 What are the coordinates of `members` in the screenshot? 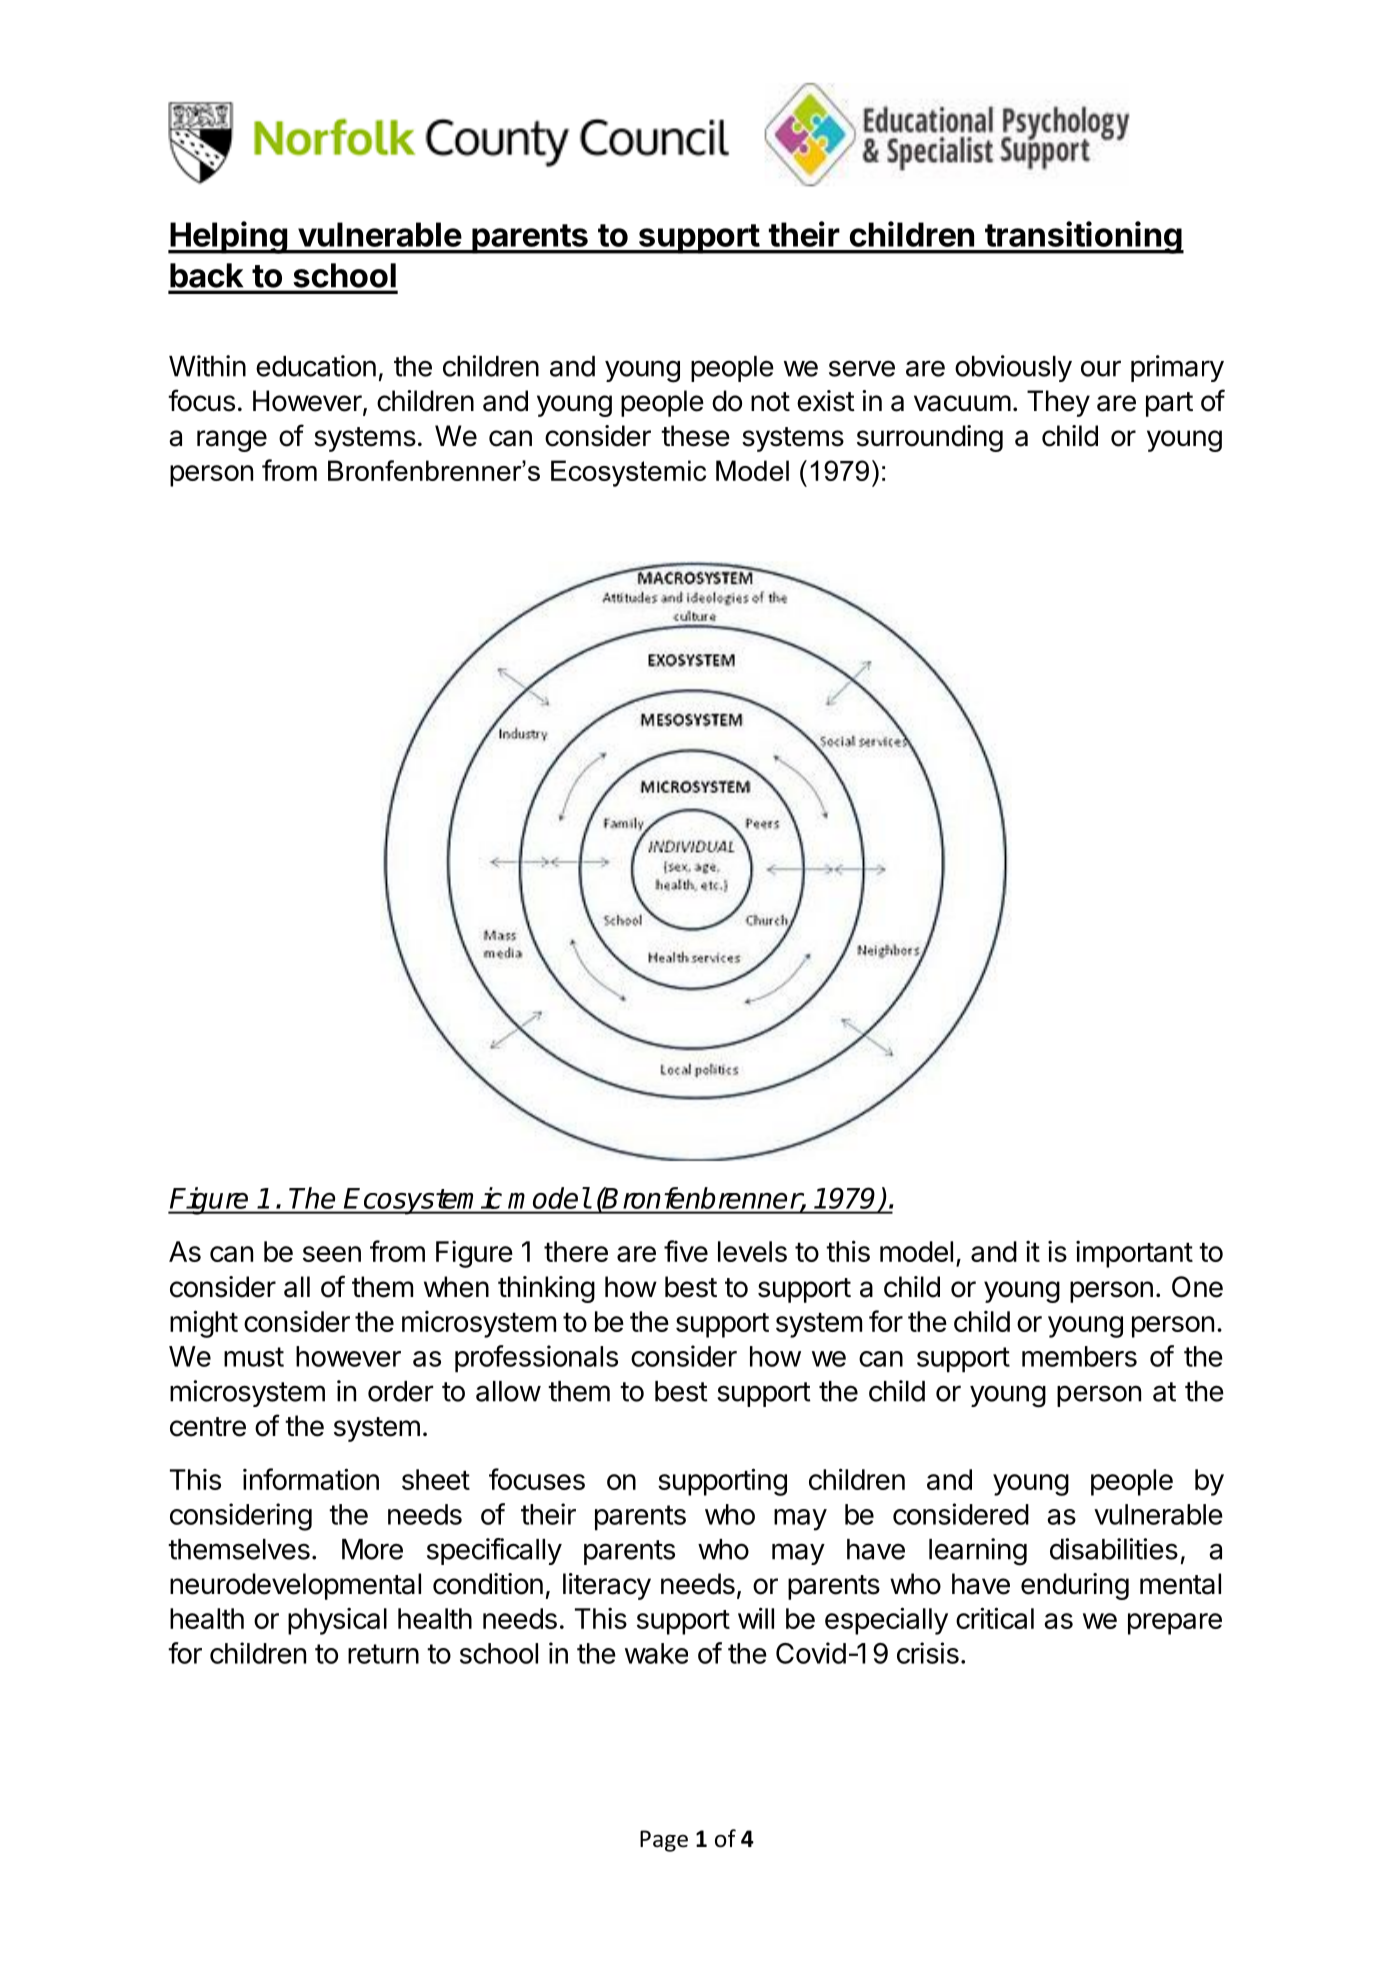 It's located at (1079, 1356).
